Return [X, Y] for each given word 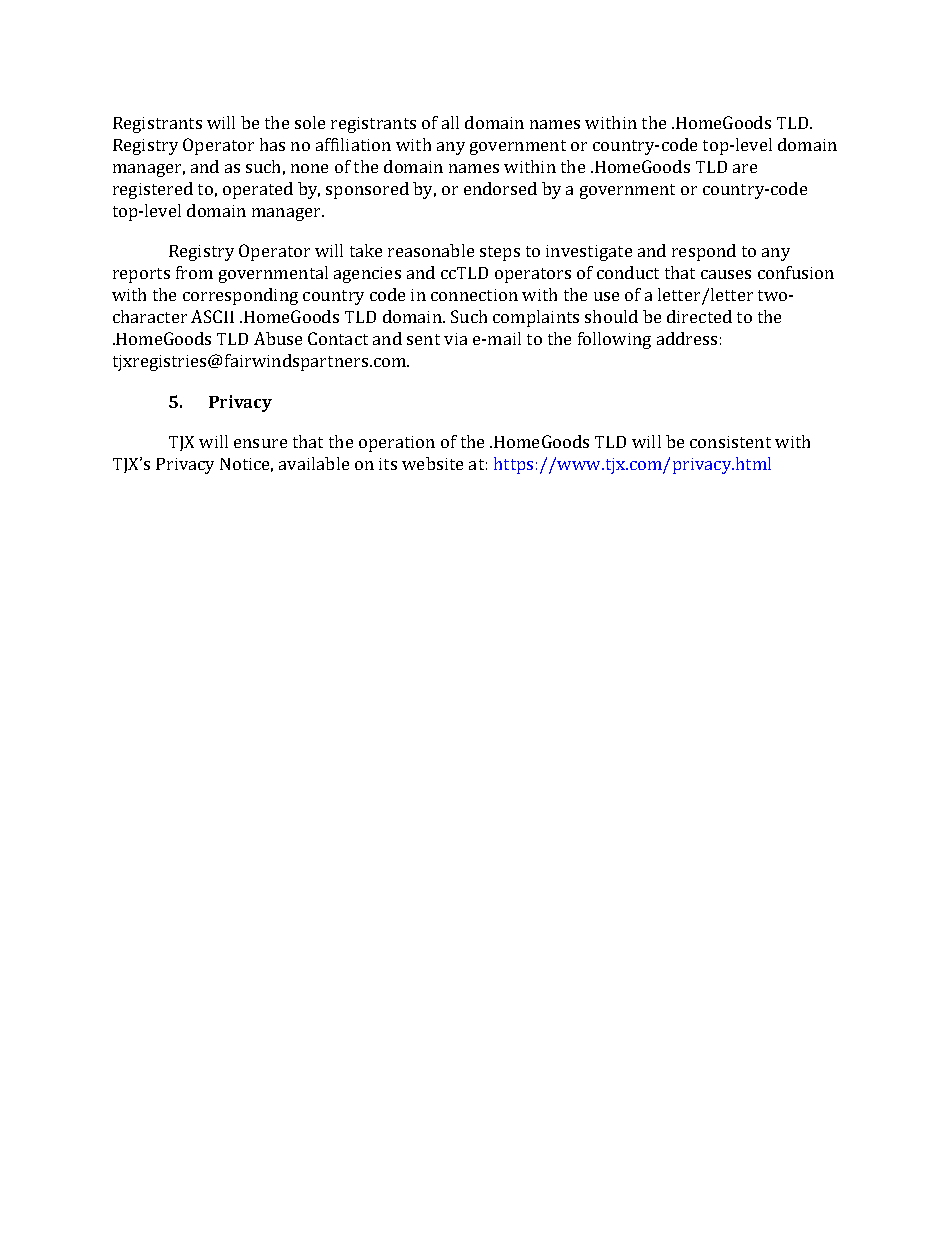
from [194, 272]
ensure [260, 443]
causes [726, 274]
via [455, 339]
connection [474, 295]
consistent [730, 442]
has [272, 144]
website [432, 463]
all [450, 122]
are [745, 168]
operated [258, 190]
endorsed [500, 188]
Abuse [278, 338]
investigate [589, 253]
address [687, 338]
